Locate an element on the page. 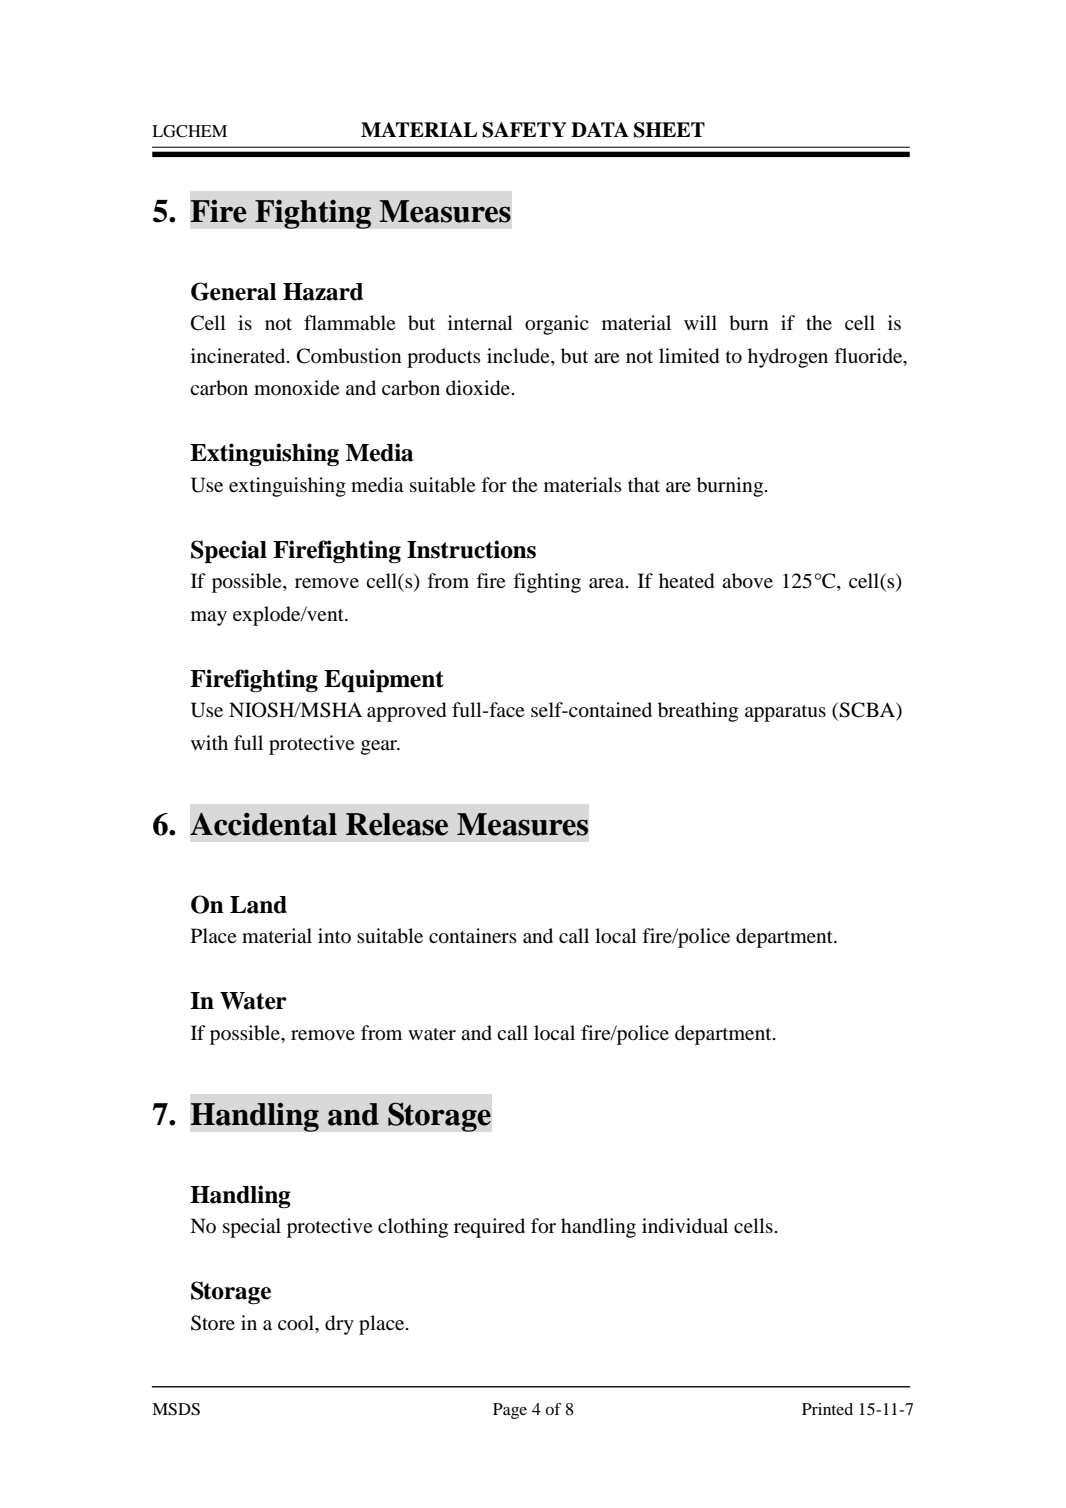 The image size is (1066, 1508). apparatus is located at coordinates (785, 713).
